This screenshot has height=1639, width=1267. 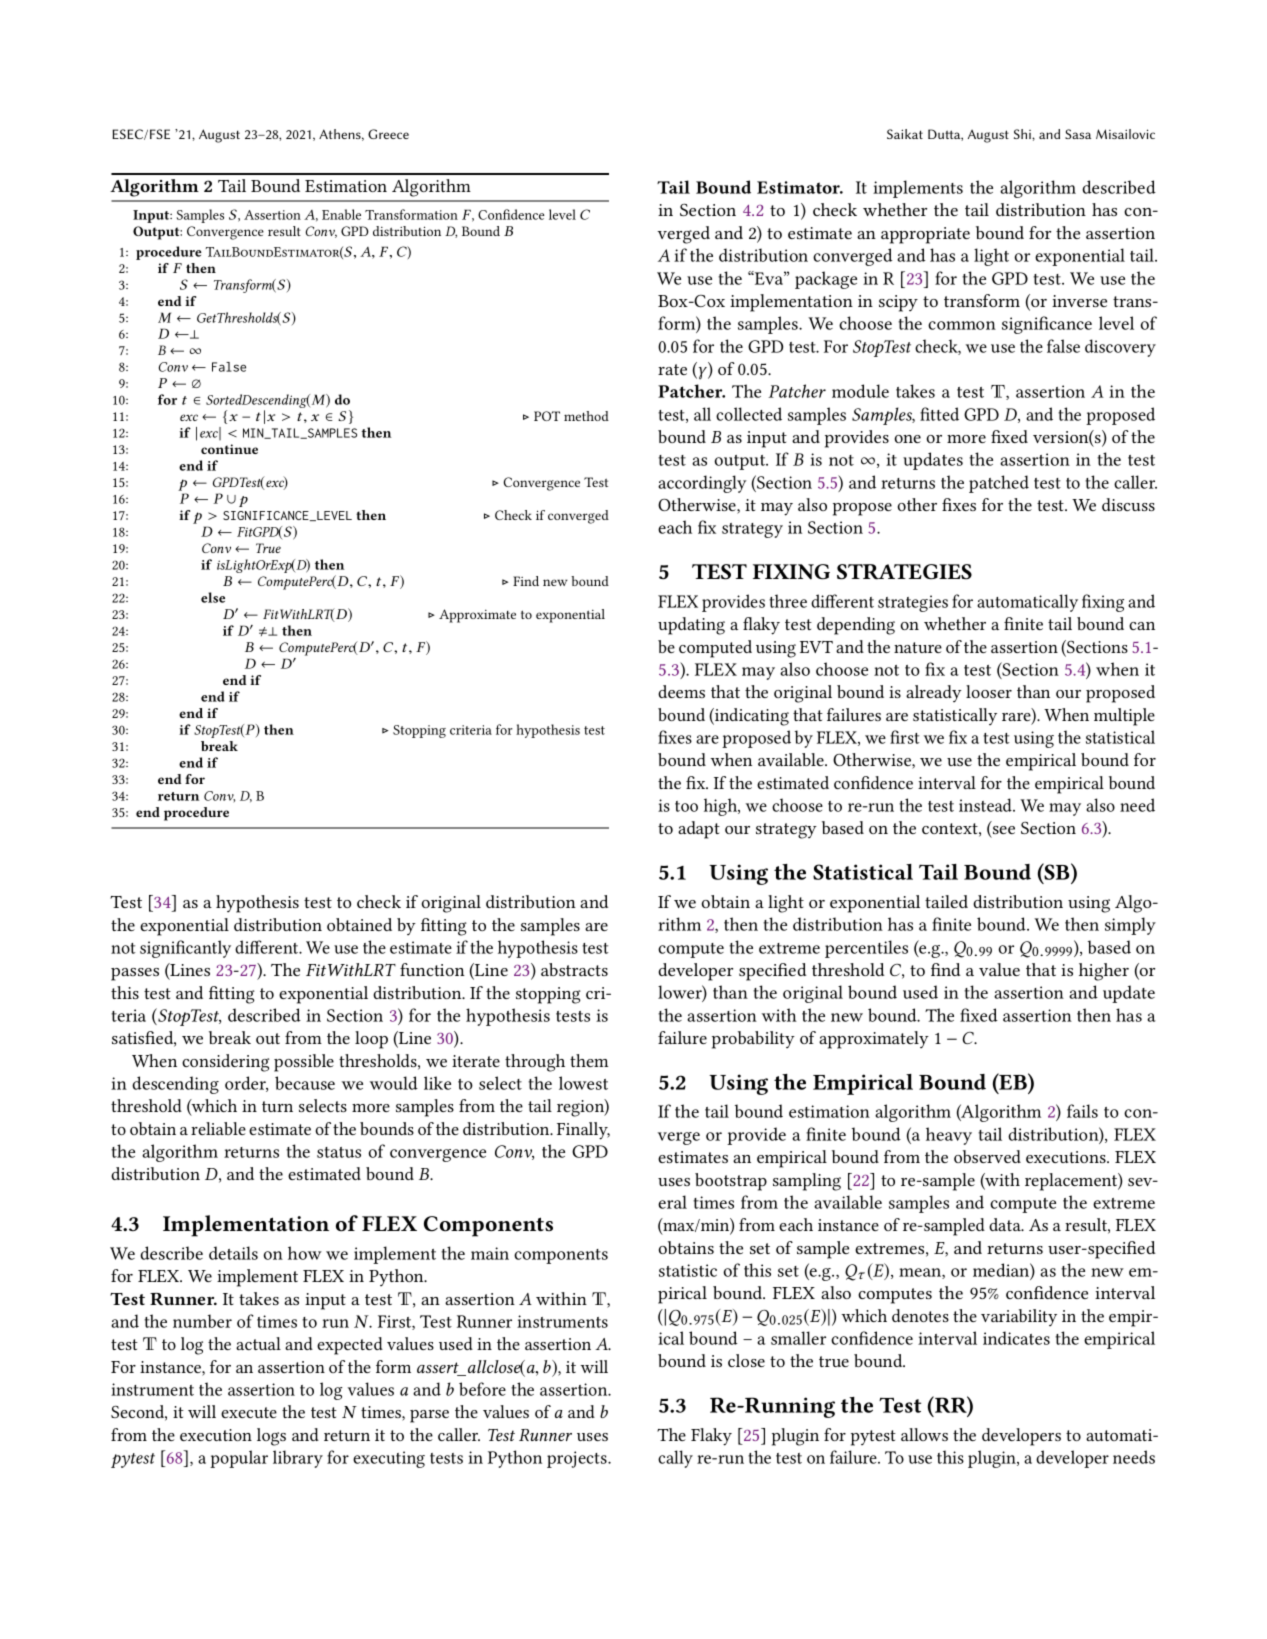 I want to click on continue, so click(x=229, y=449).
